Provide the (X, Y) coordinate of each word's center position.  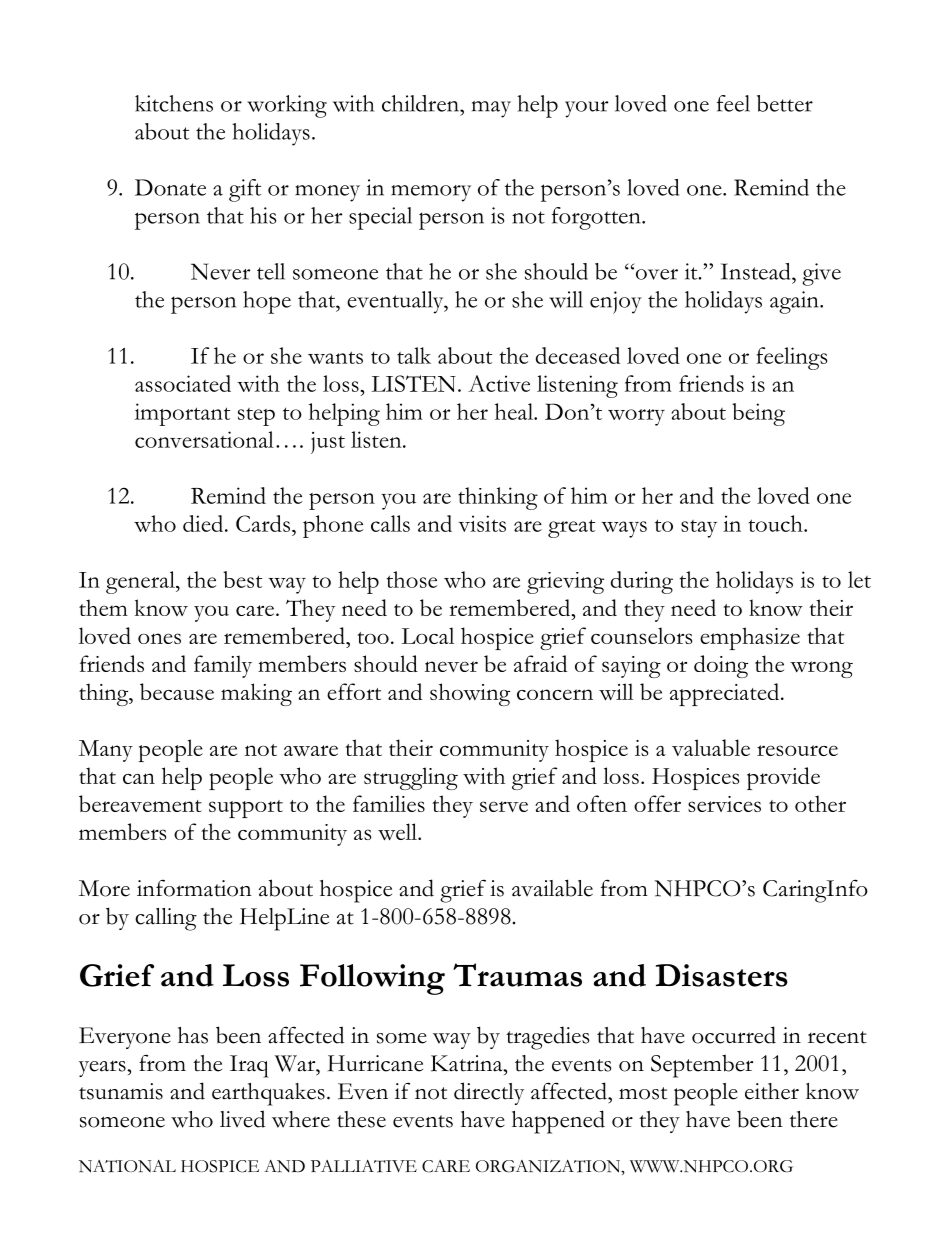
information (194, 888)
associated (183, 383)
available (552, 888)
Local (427, 635)
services (724, 804)
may (491, 109)
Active (499, 383)
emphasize (750, 638)
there (814, 1119)
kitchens (174, 103)
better (785, 103)
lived (242, 1119)
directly (489, 1093)
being (758, 414)
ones (159, 638)
